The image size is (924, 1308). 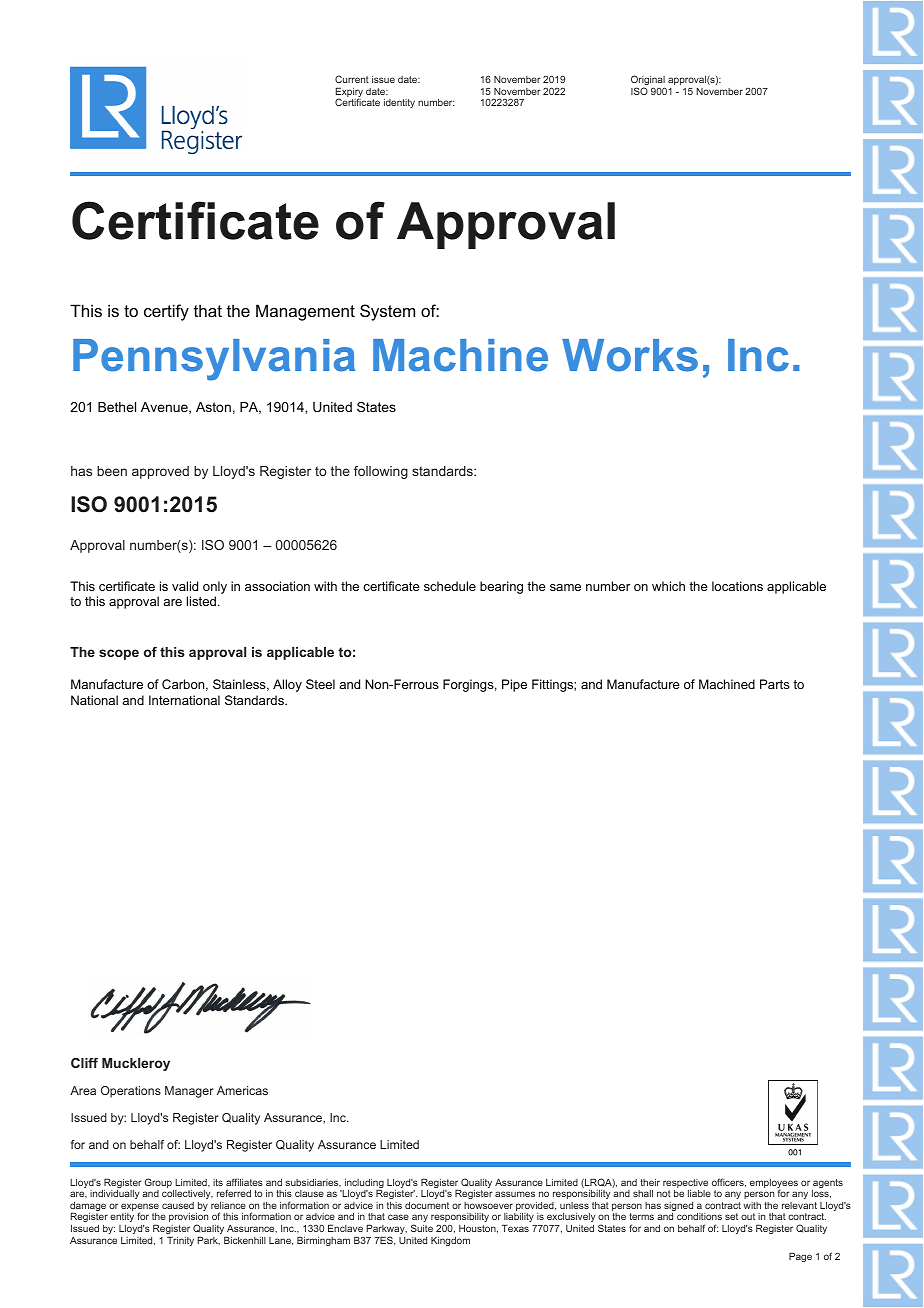 What do you see at coordinates (630, 355) in the screenshot?
I see `Works` at bounding box center [630, 355].
